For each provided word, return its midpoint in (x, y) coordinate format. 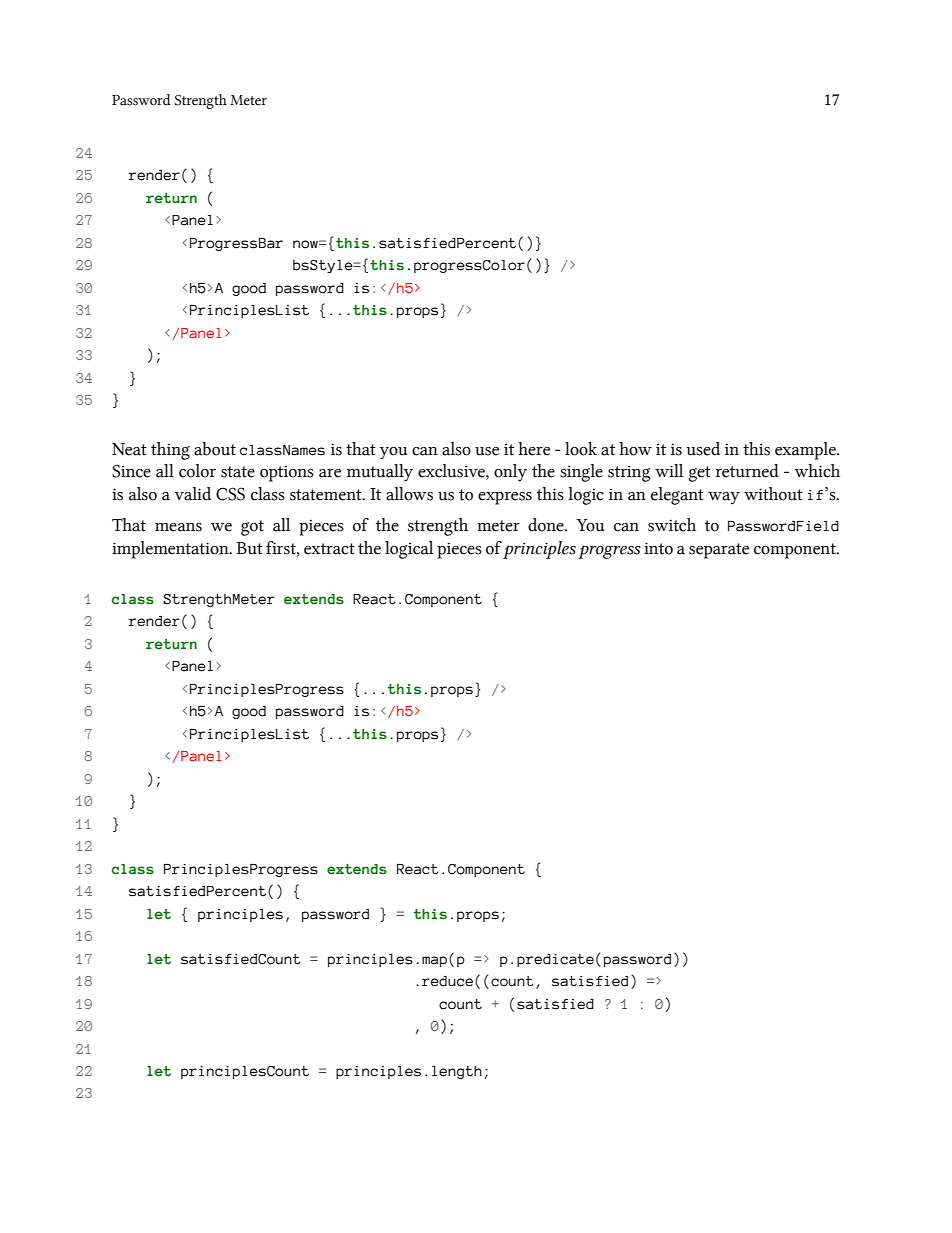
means (178, 527)
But (249, 548)
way (724, 498)
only (510, 473)
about (215, 449)
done (547, 525)
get (700, 474)
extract (329, 549)
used (703, 449)
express (505, 498)
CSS (230, 494)
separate (719, 551)
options (287, 473)
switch (672, 525)
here (534, 449)
